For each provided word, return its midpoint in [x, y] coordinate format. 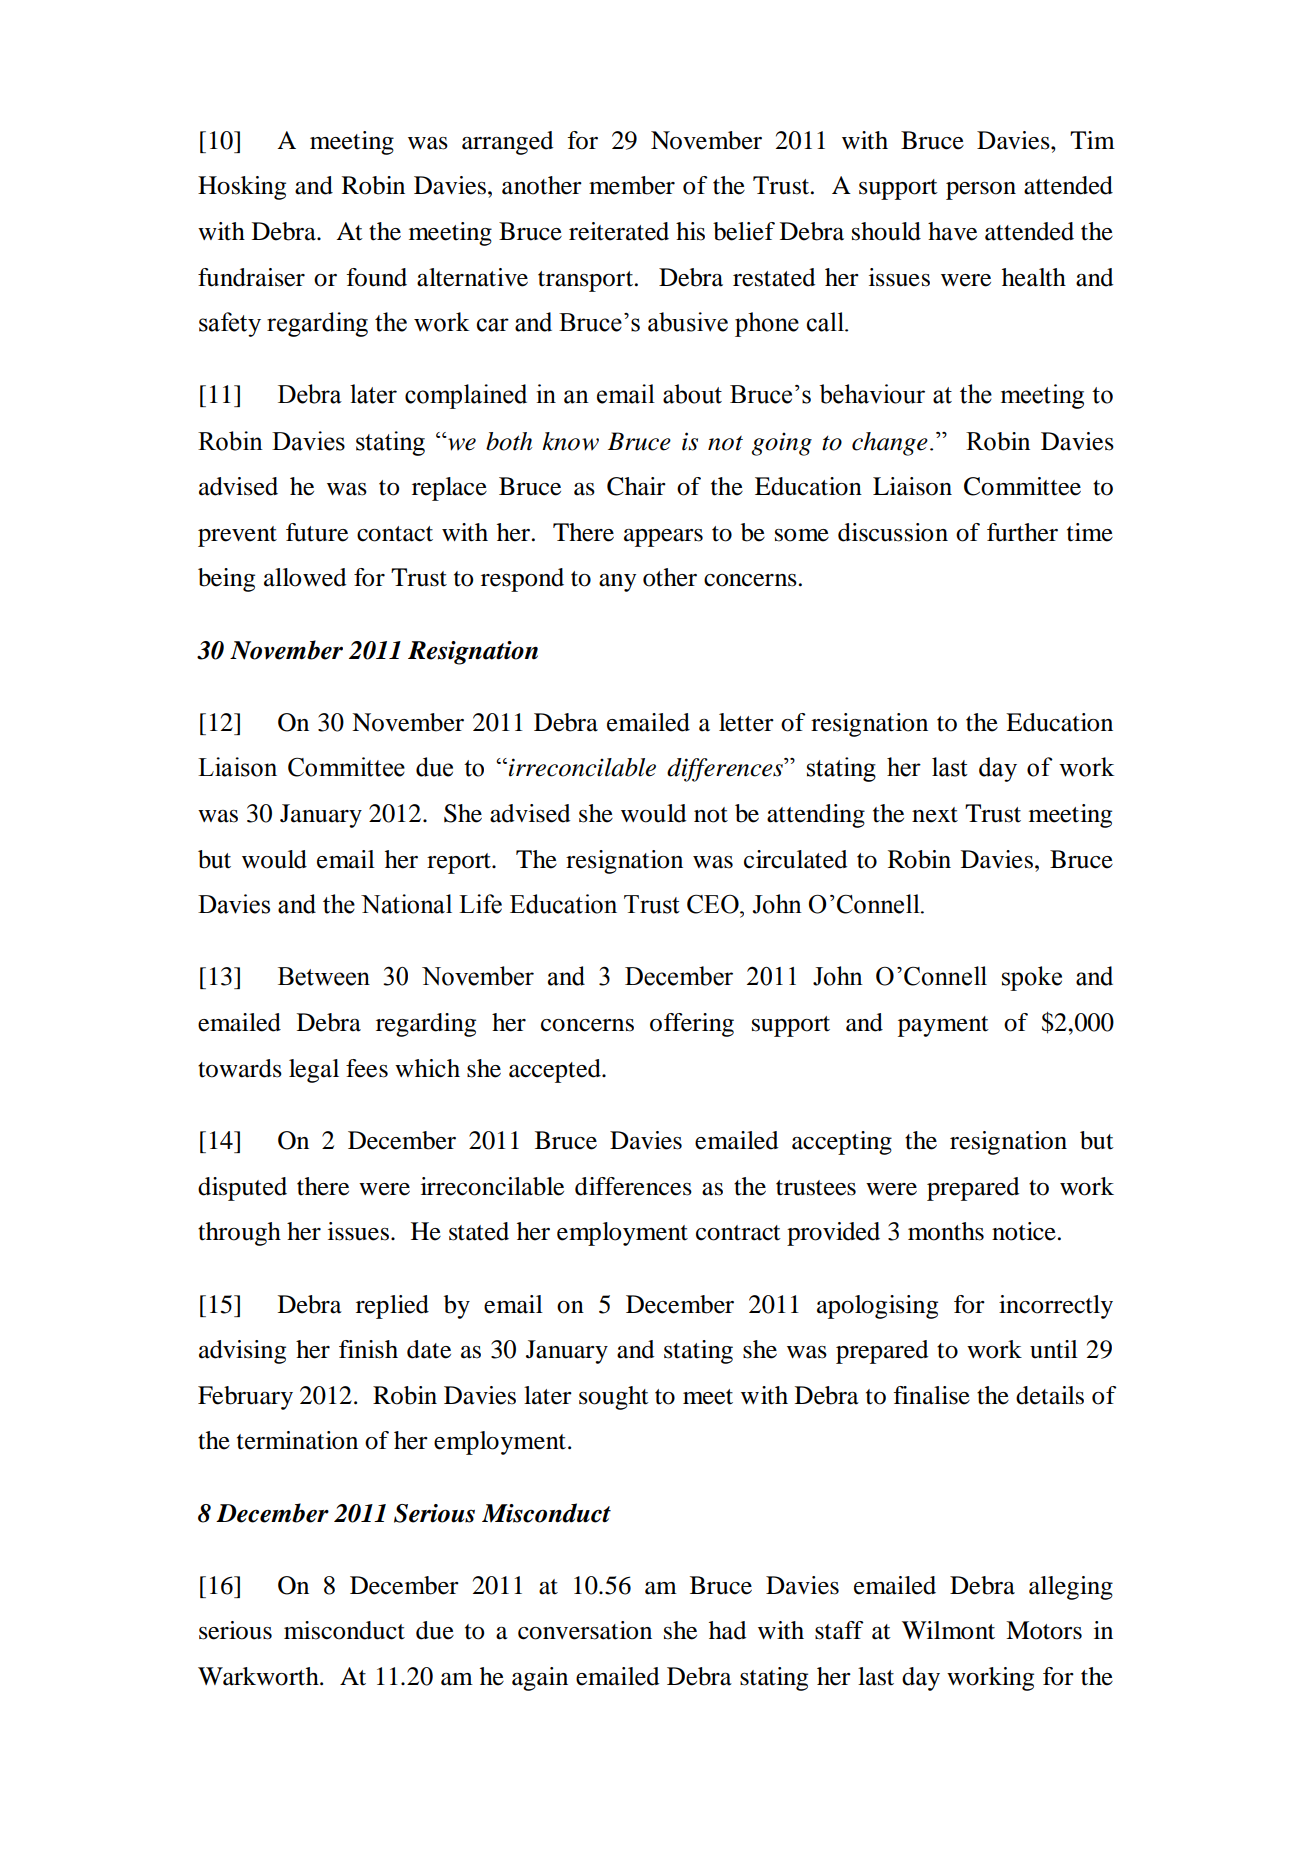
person [981, 191]
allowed [305, 577]
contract [738, 1233]
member [632, 185]
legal [314, 1071]
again [540, 1679]
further [1022, 532]
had [727, 1630]
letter [746, 722]
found [376, 277]
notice [1024, 1231]
